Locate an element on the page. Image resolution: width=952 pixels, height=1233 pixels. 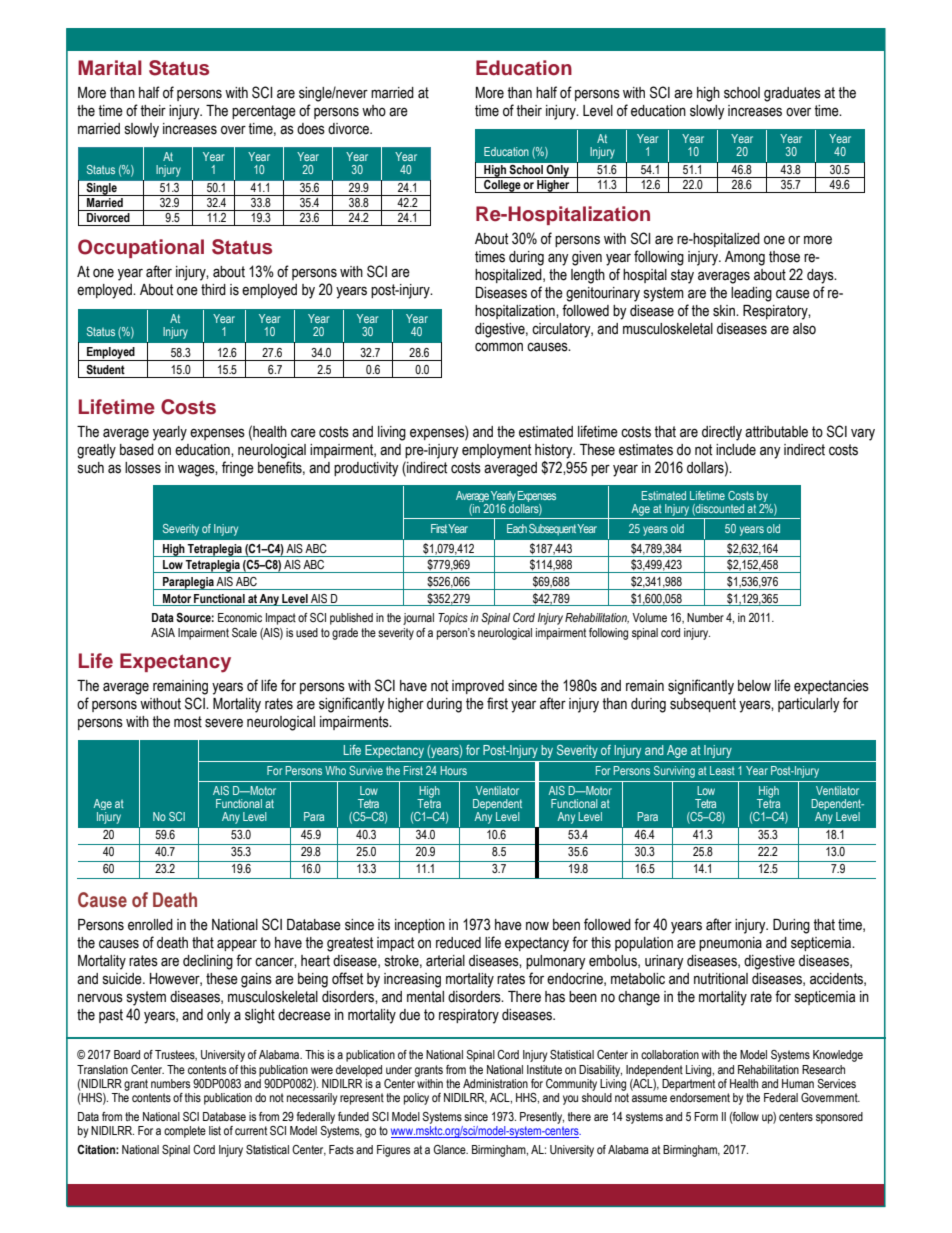
attributable is located at coordinates (776, 432).
